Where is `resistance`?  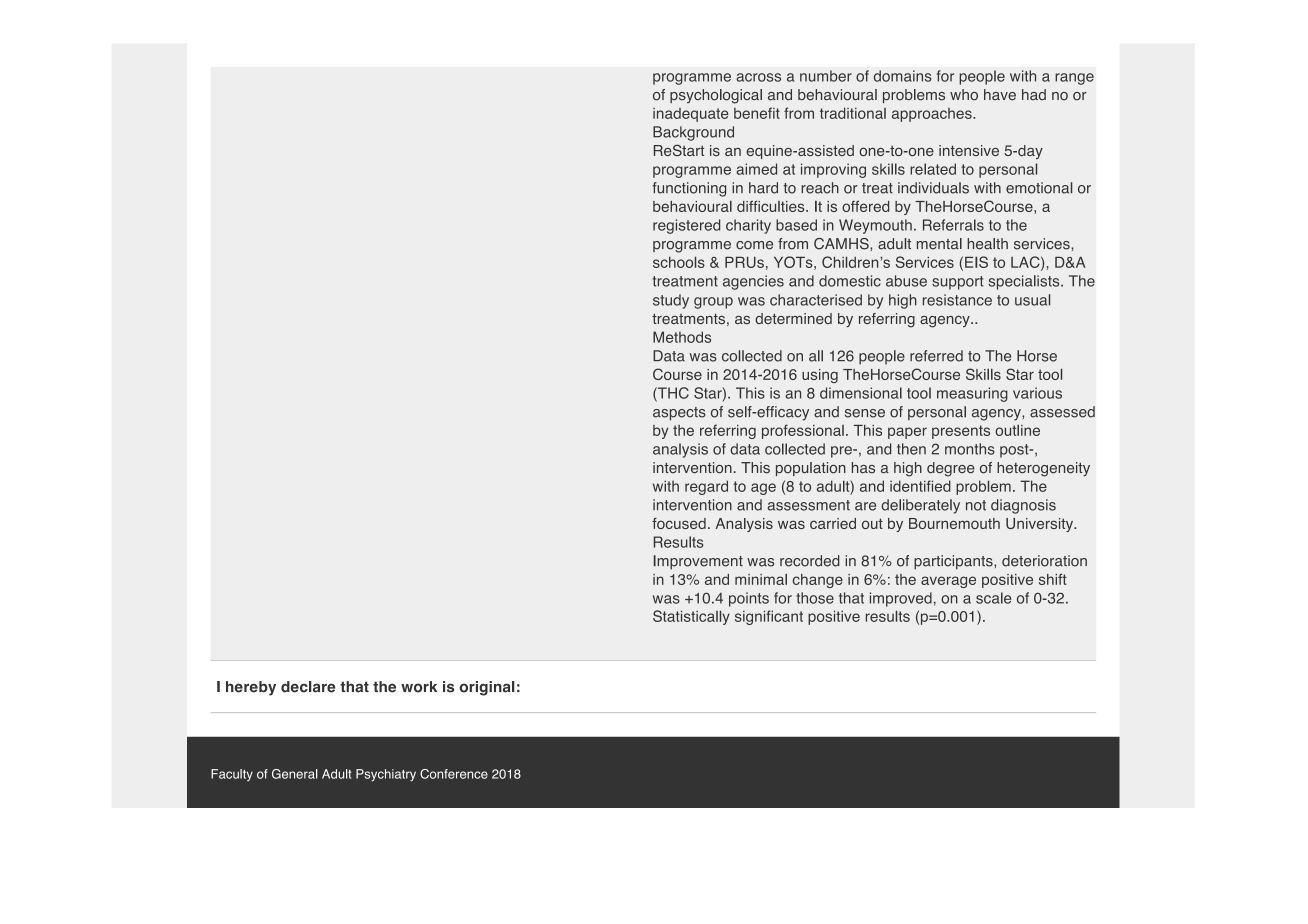
resistance is located at coordinates (957, 300).
